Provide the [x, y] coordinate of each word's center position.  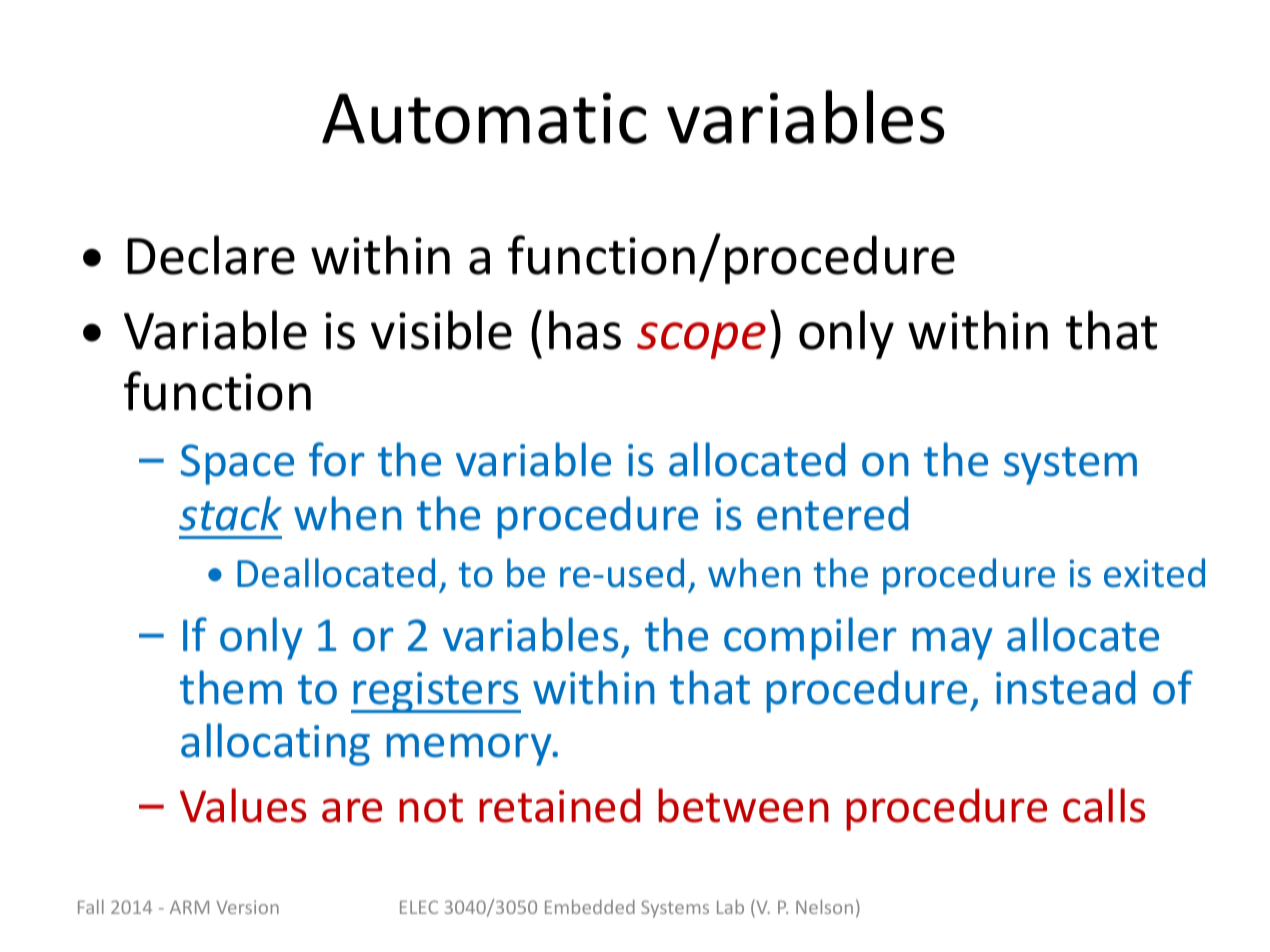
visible [441, 330]
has [585, 330]
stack [230, 513]
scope [701, 340]
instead [1065, 687]
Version [247, 907]
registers [436, 692]
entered [832, 513]
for [337, 459]
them [231, 687]
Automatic [484, 118]
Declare [211, 255]
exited [1154, 573]
